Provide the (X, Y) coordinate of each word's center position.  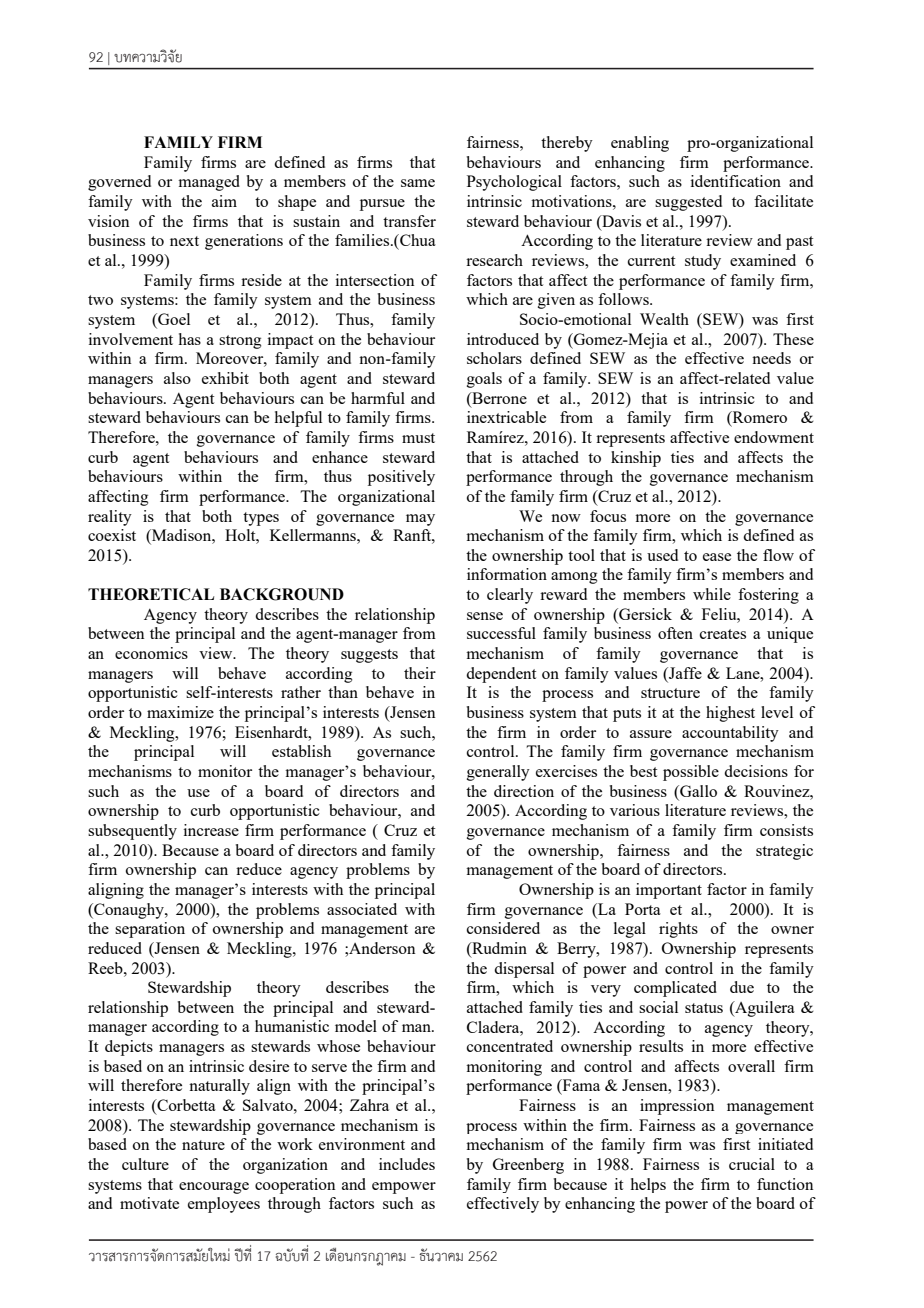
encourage (214, 1188)
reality (110, 518)
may (420, 520)
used (662, 555)
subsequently (132, 832)
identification (736, 181)
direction (524, 791)
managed (209, 183)
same (418, 183)
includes (407, 1164)
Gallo (697, 791)
